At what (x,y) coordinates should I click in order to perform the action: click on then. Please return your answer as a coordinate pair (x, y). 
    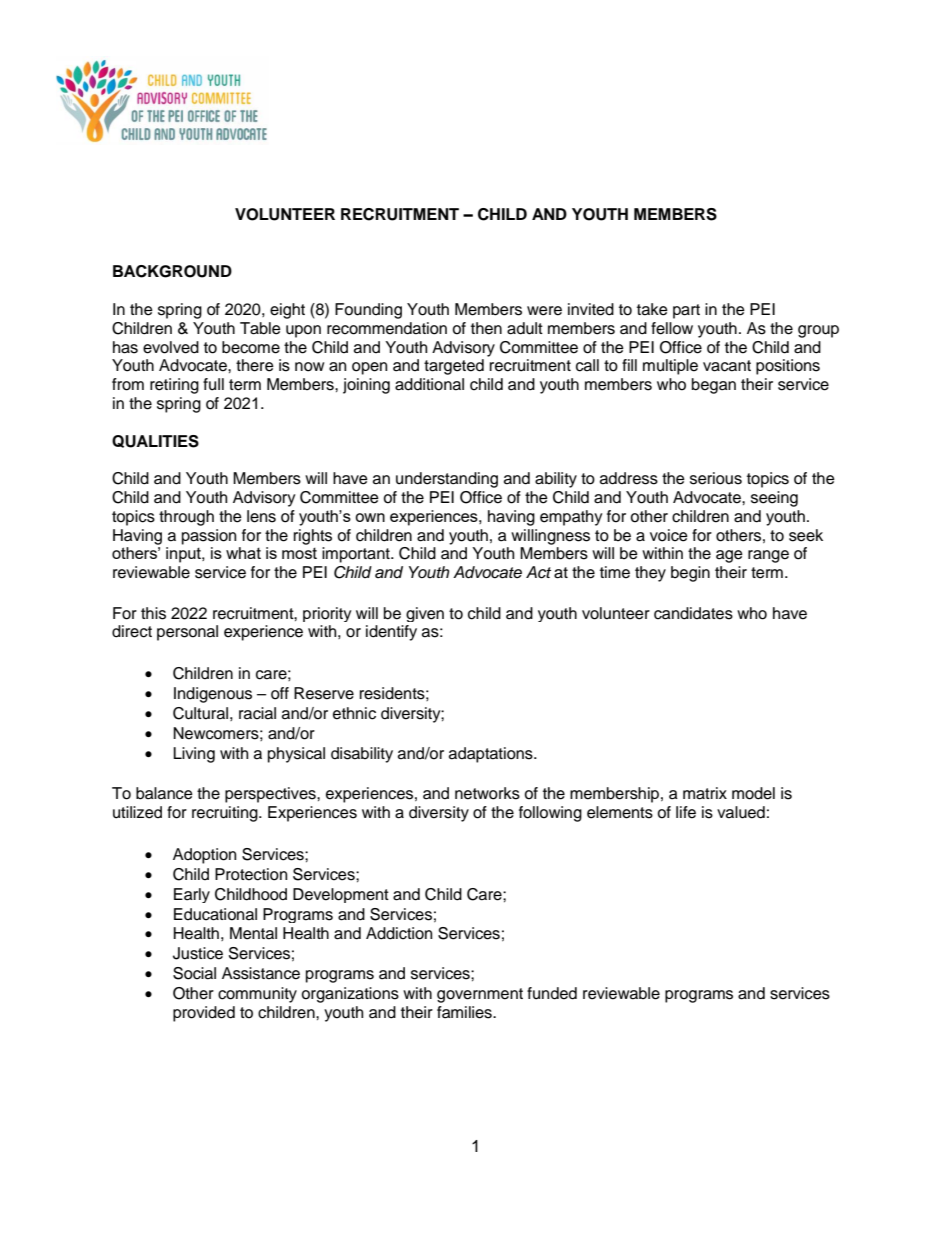
    Looking at the image, I should click on (486, 328).
